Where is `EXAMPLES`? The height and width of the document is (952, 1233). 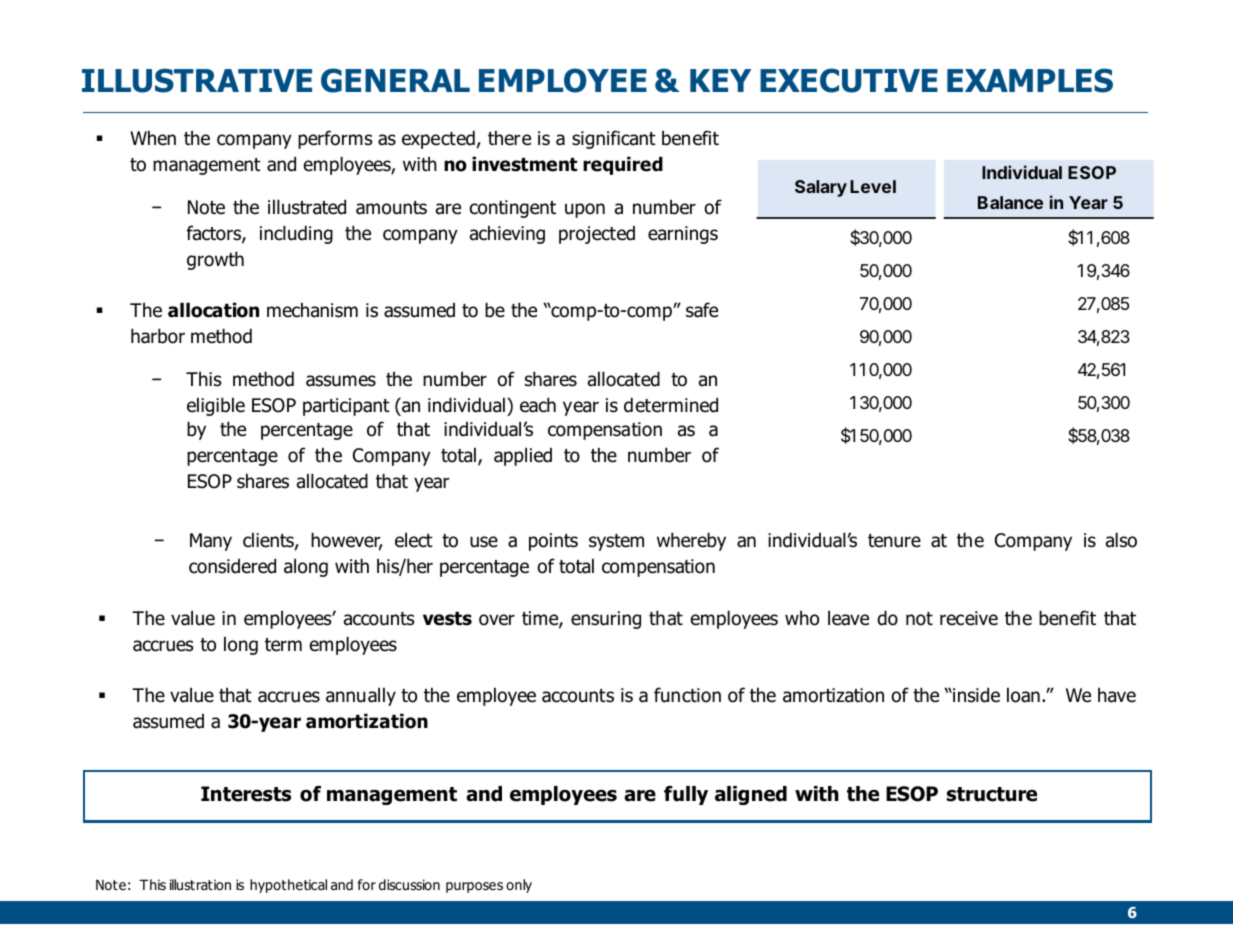 EXAMPLES is located at coordinates (1030, 80).
